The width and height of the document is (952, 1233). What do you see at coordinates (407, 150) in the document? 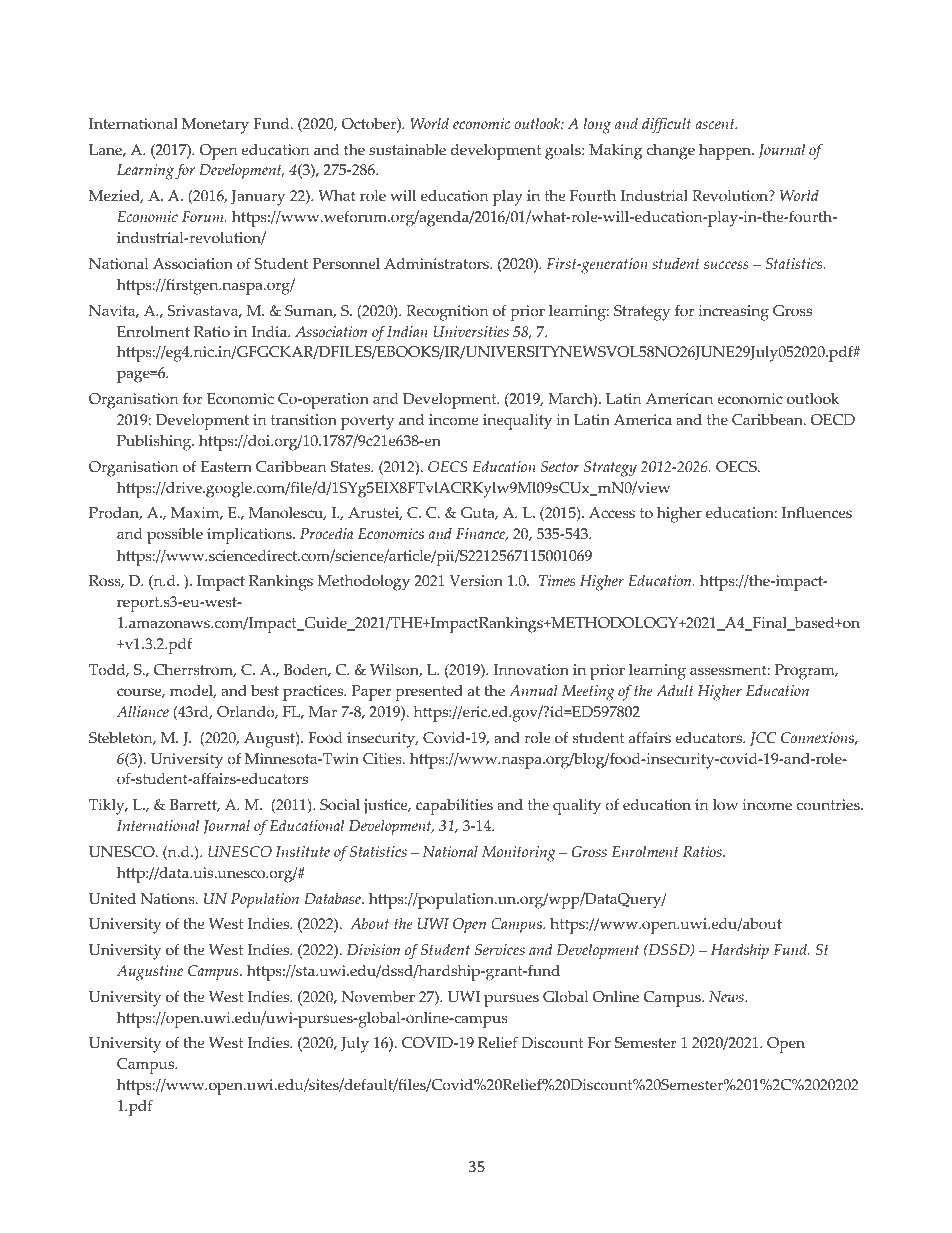
I see `sustainable` at bounding box center [407, 150].
